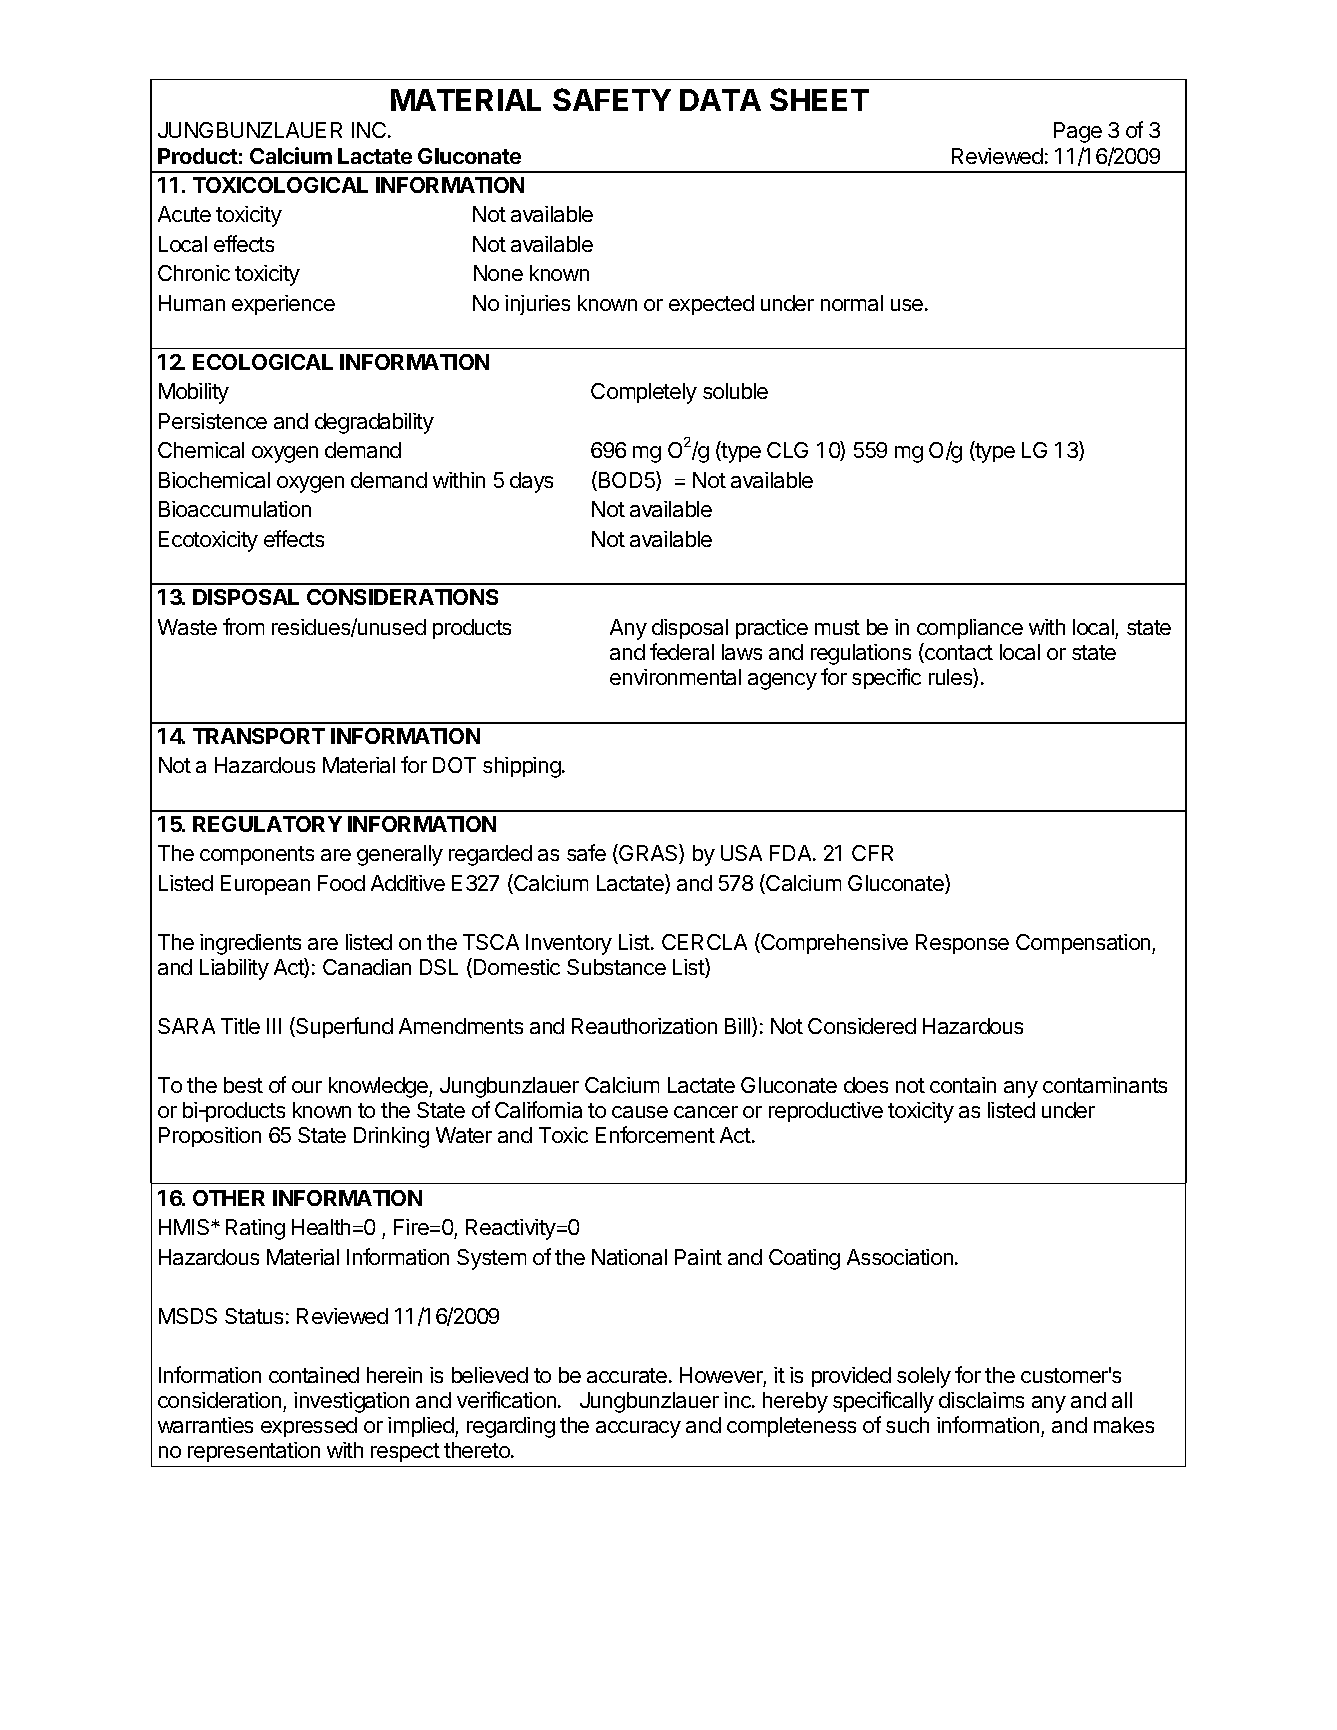 This page has width=1337, height=1730. What do you see at coordinates (309, 1427) in the page?
I see `expressed` at bounding box center [309, 1427].
